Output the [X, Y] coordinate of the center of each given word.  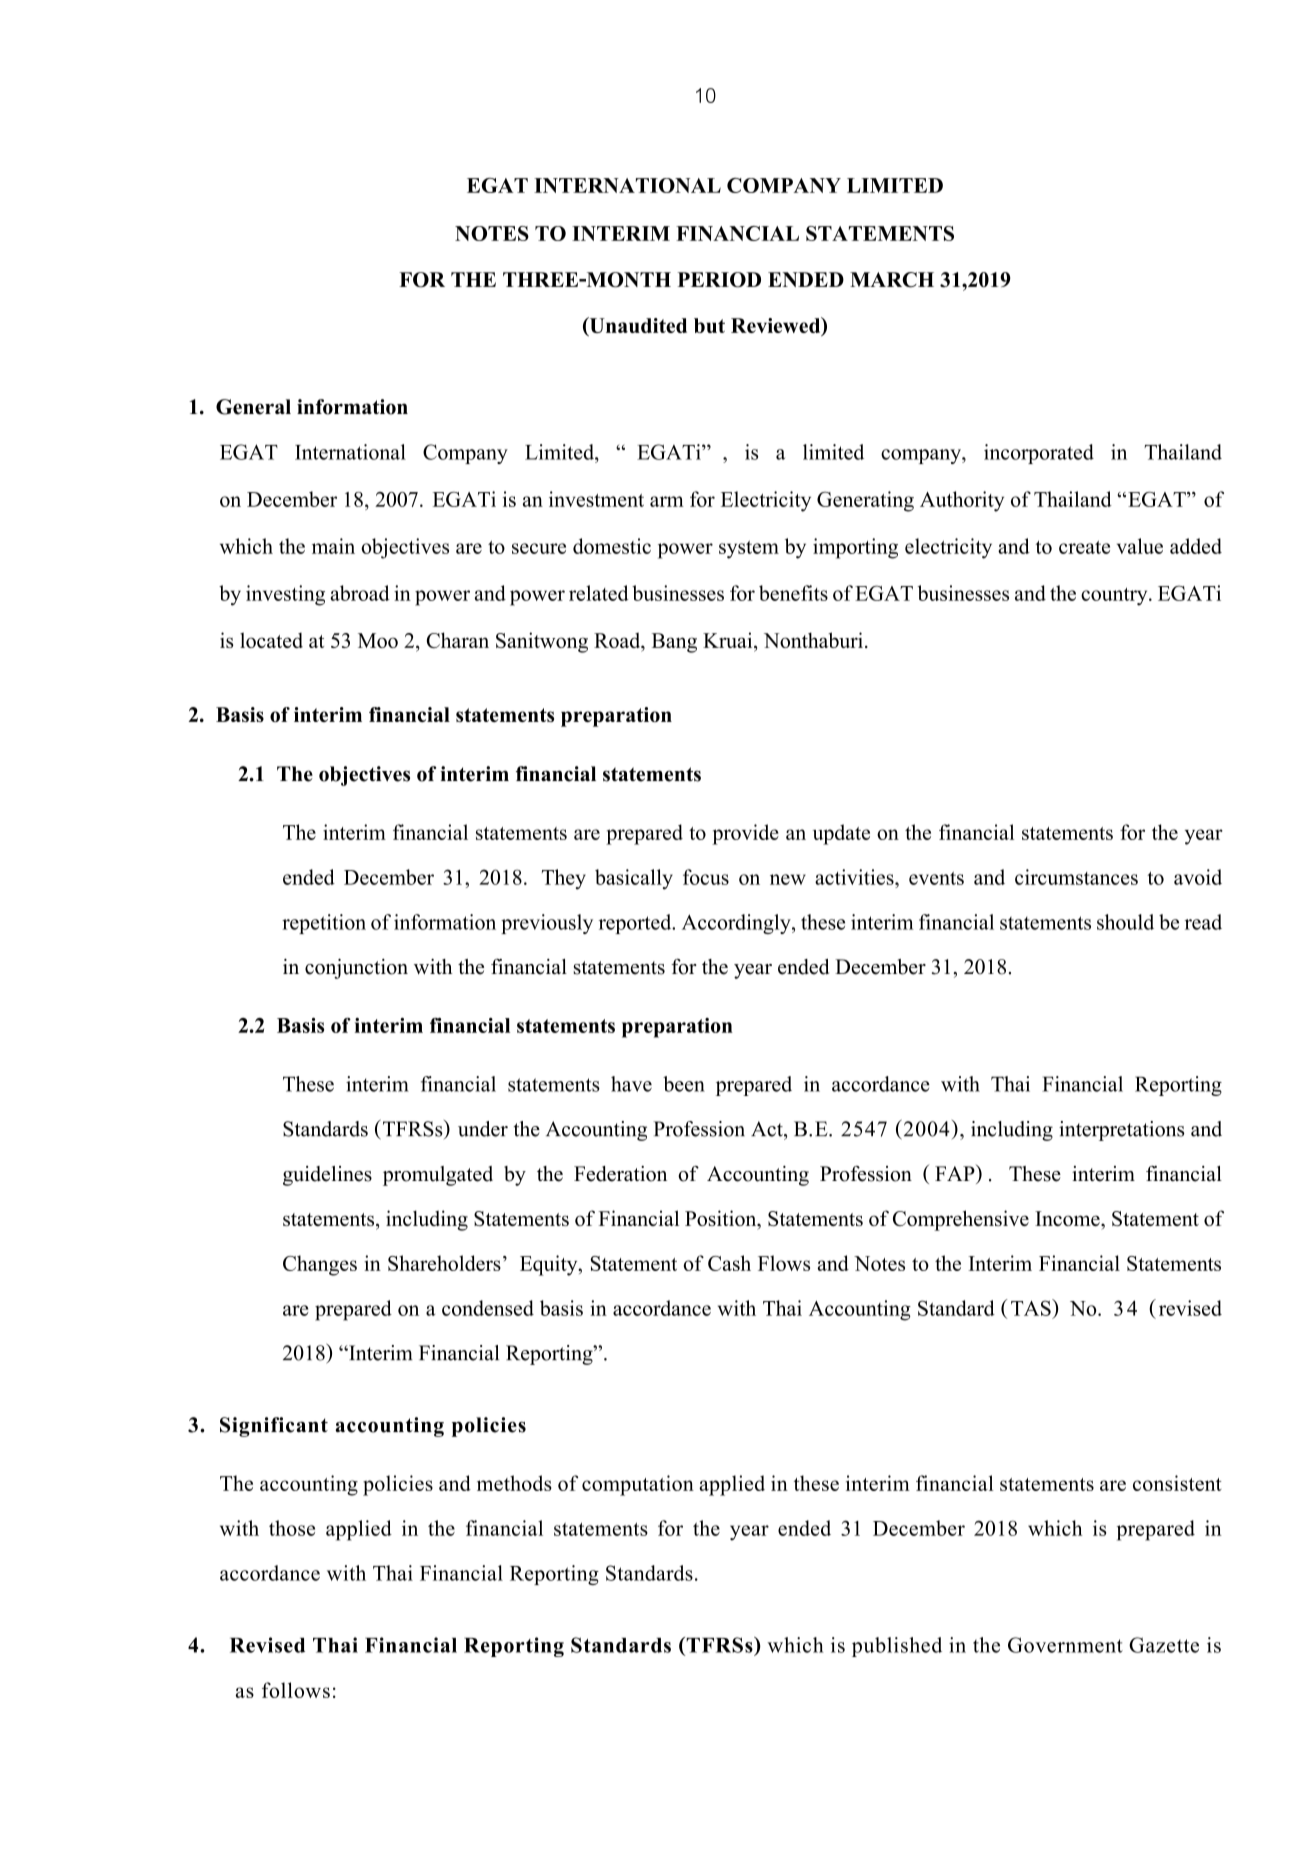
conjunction [356, 968]
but [709, 325]
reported [636, 924]
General [253, 407]
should [1125, 922]
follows [296, 1690]
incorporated [1039, 454]
